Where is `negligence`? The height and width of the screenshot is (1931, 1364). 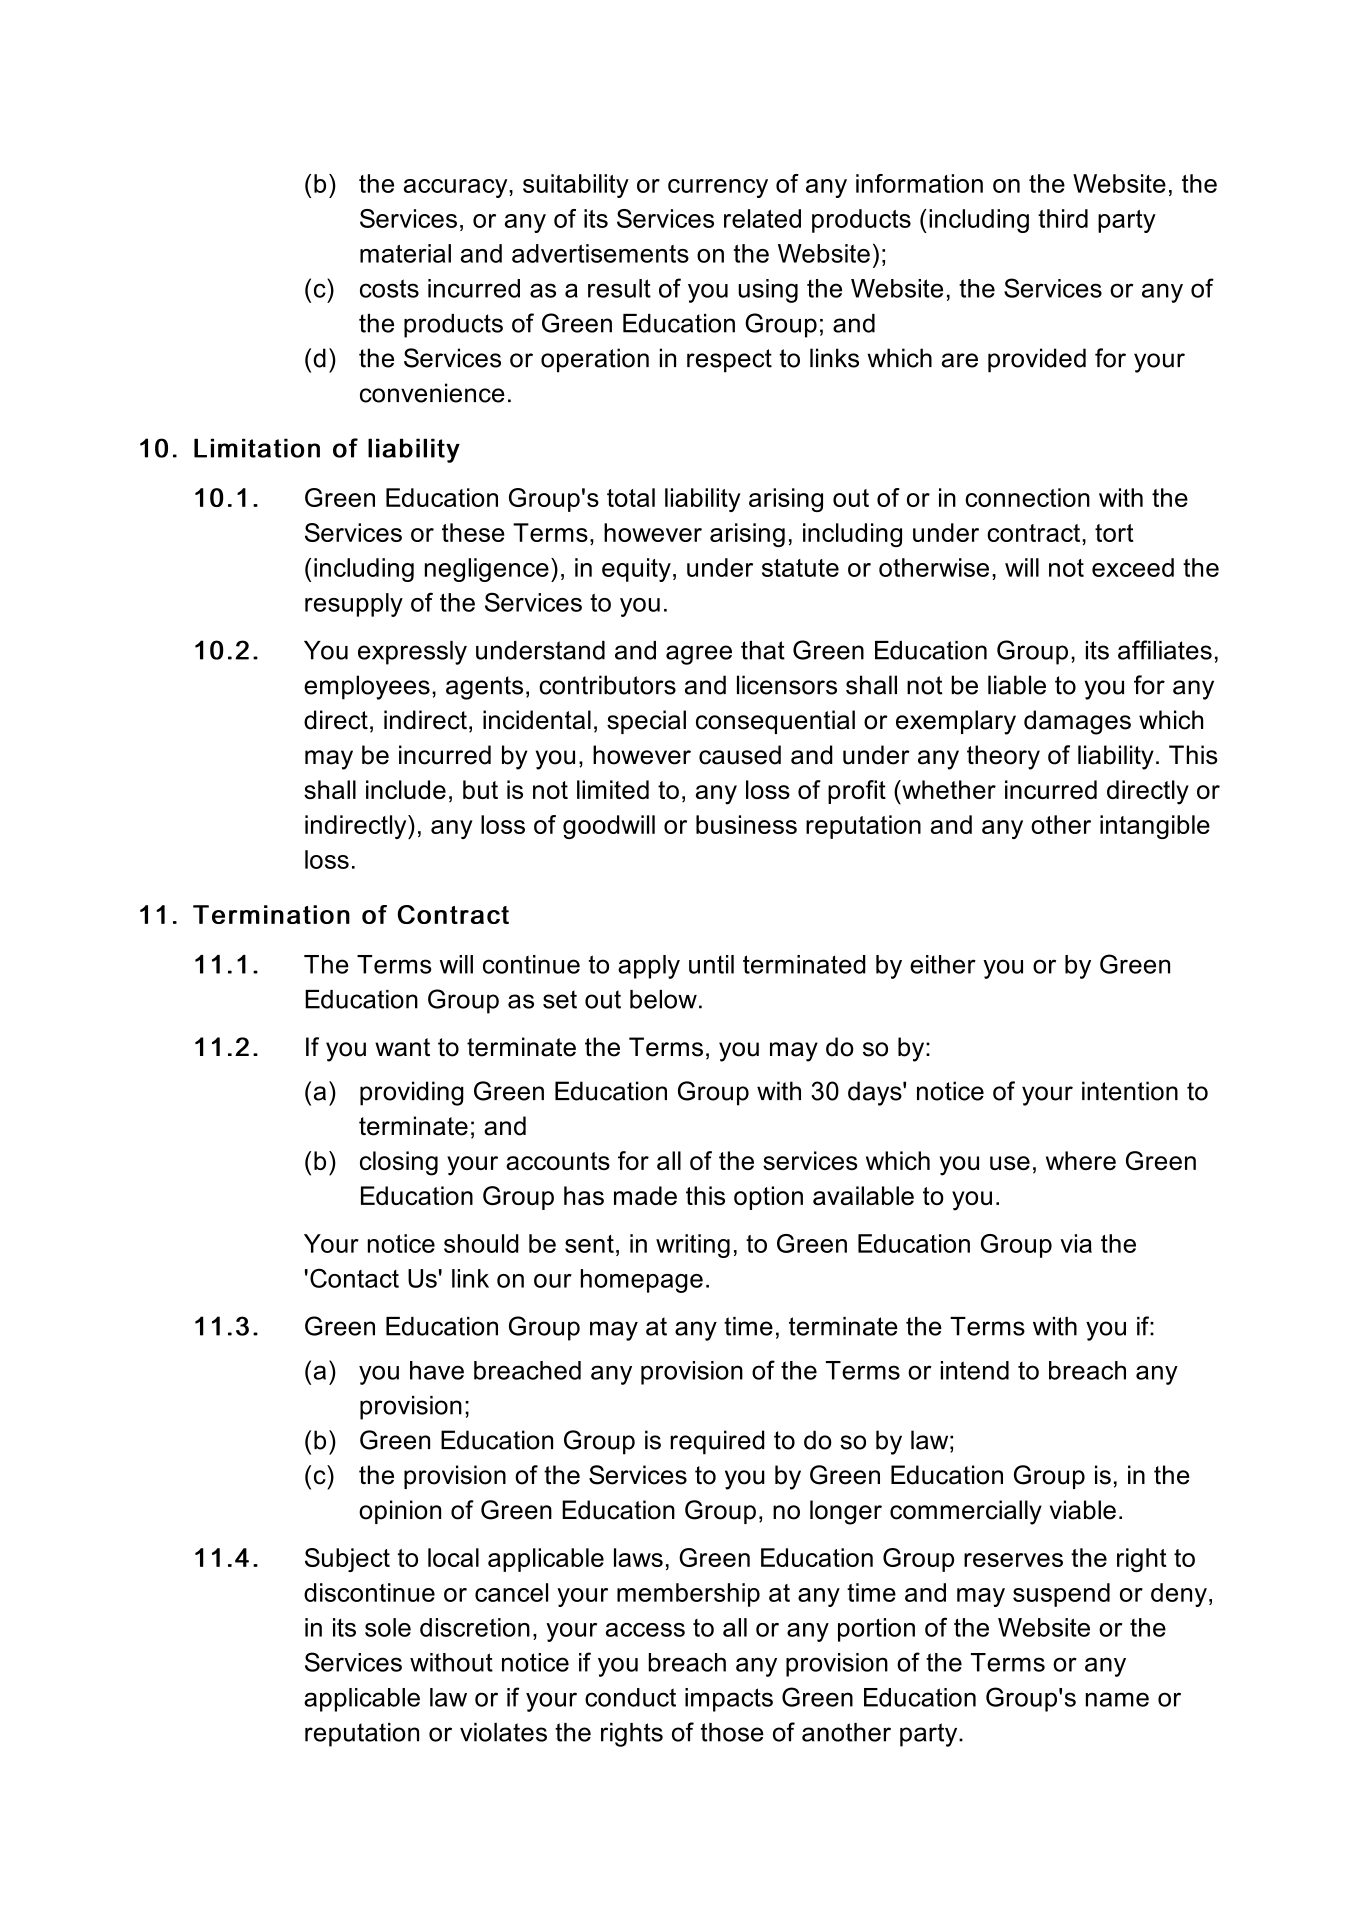
negligence is located at coordinates (487, 570).
